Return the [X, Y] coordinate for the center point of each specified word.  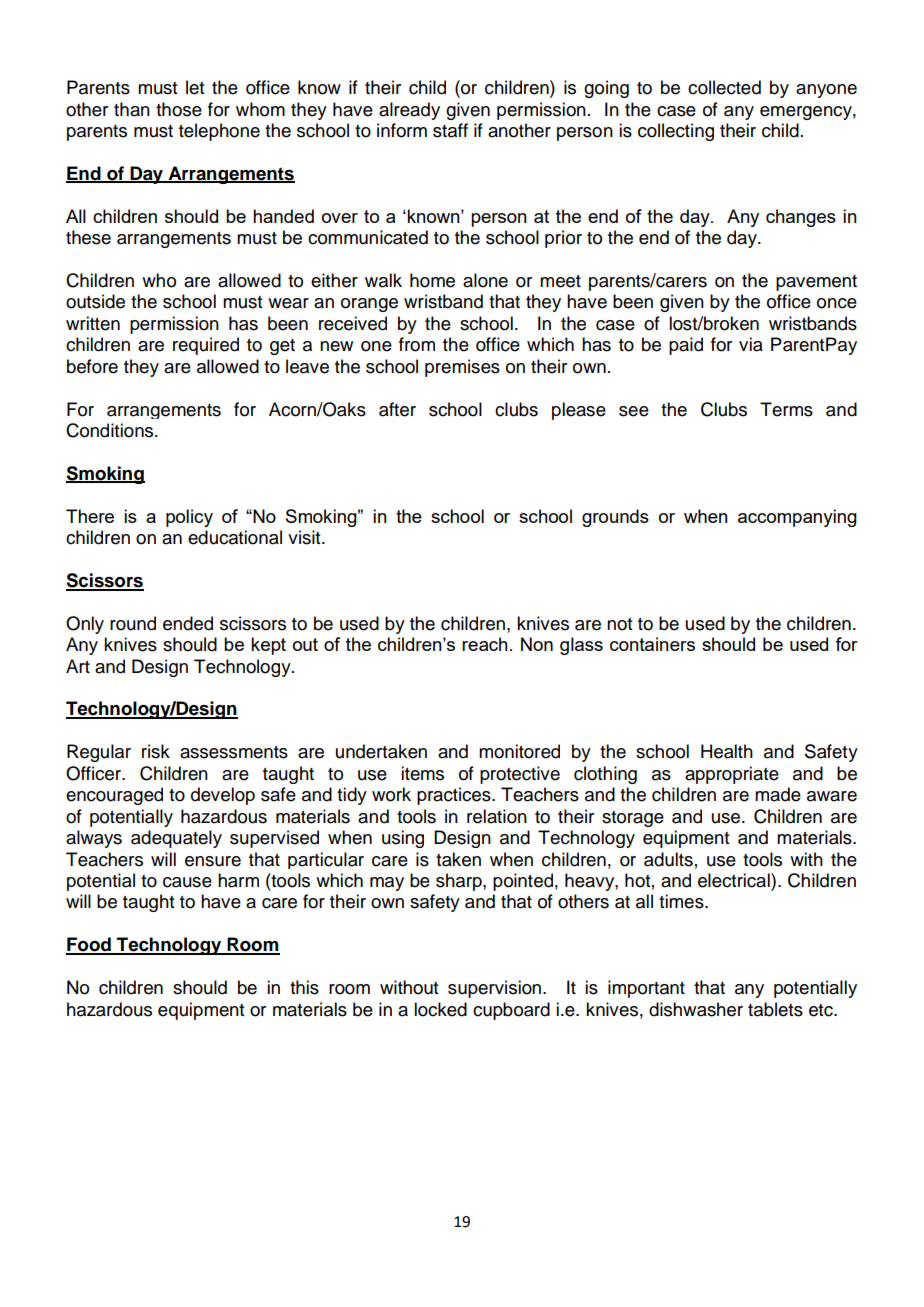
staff [450, 130]
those [179, 109]
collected [724, 87]
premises [462, 368]
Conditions [111, 430]
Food [89, 945]
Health [727, 751]
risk [156, 751]
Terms [786, 409]
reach [485, 644]
